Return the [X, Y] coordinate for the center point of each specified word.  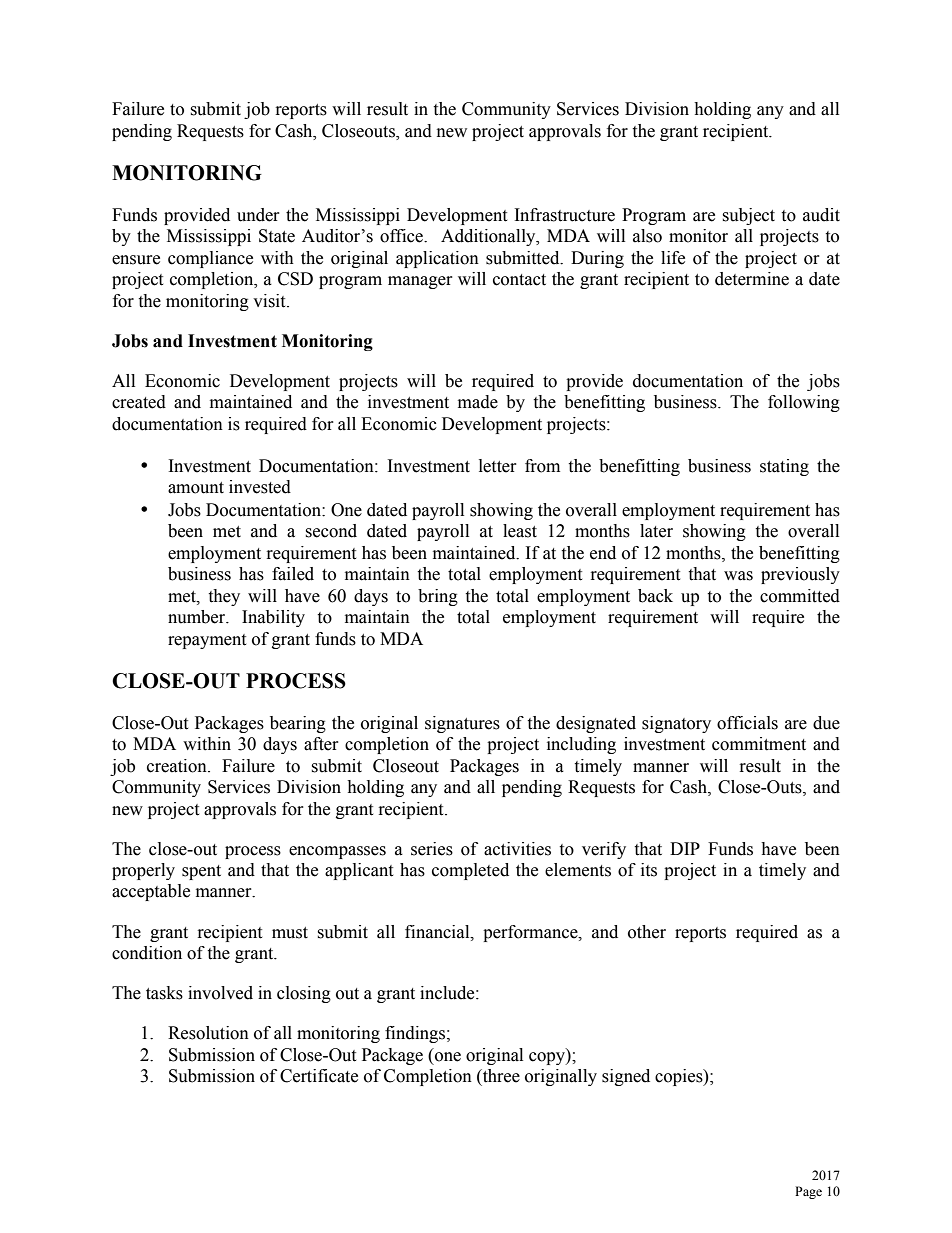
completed [470, 871]
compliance [210, 259]
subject [748, 216]
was [738, 576]
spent [201, 872]
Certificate [319, 1076]
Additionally [489, 237]
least [520, 531]
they [224, 597]
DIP [685, 848]
